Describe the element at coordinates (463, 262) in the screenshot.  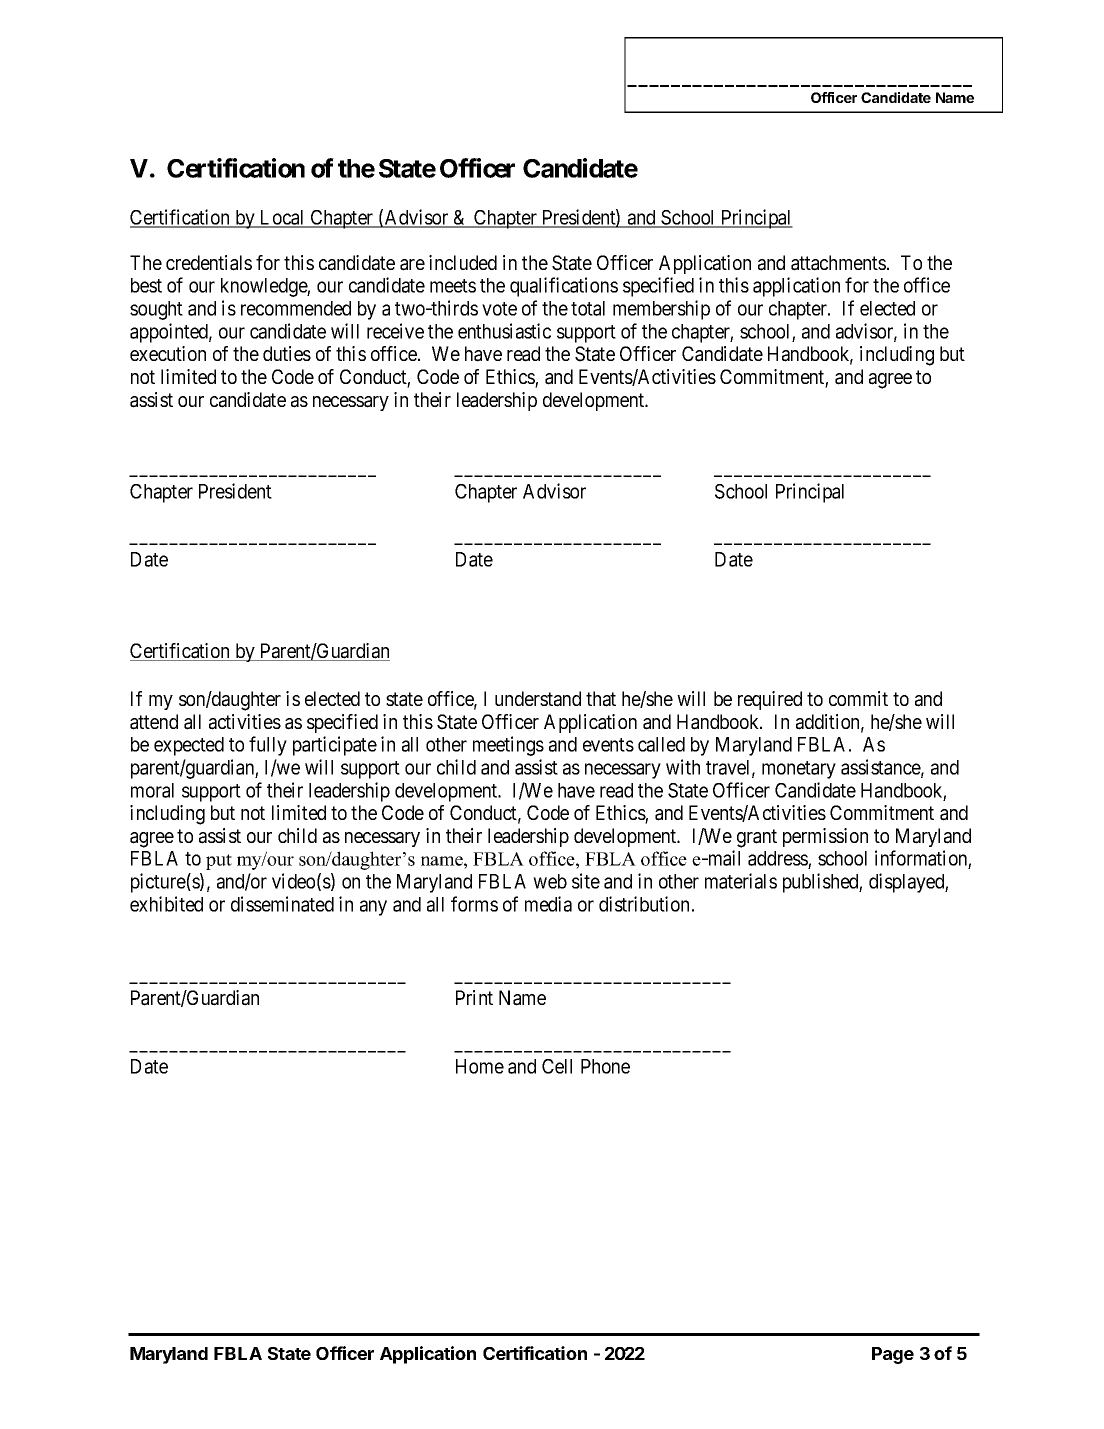
I see `included` at that location.
